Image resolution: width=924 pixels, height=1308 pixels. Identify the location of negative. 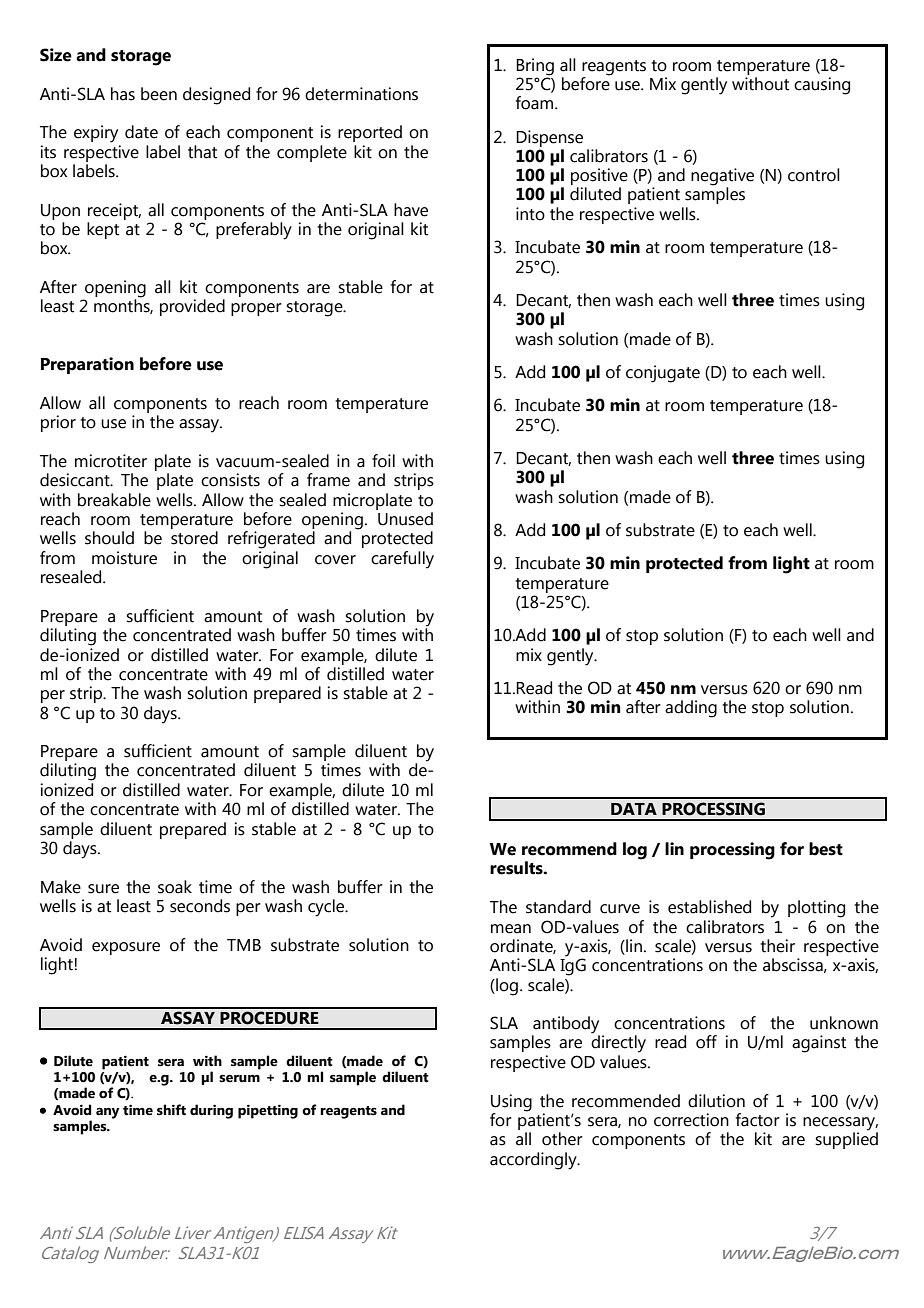
(722, 178).
